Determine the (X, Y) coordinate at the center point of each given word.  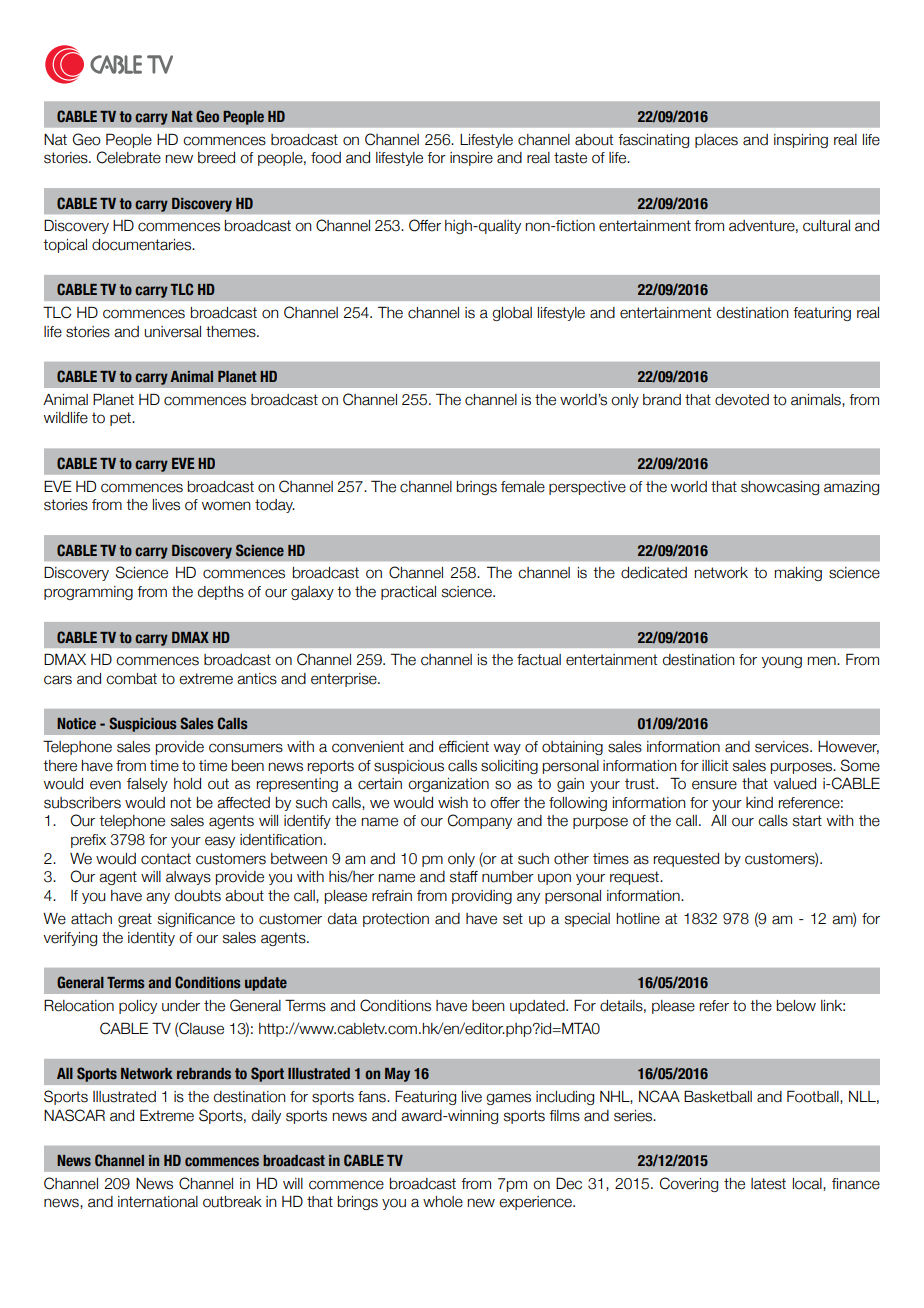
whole (443, 1202)
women (226, 506)
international (158, 1202)
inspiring (801, 141)
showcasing (780, 488)
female (523, 487)
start (807, 821)
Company (480, 821)
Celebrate (129, 157)
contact (166, 859)
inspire (471, 159)
